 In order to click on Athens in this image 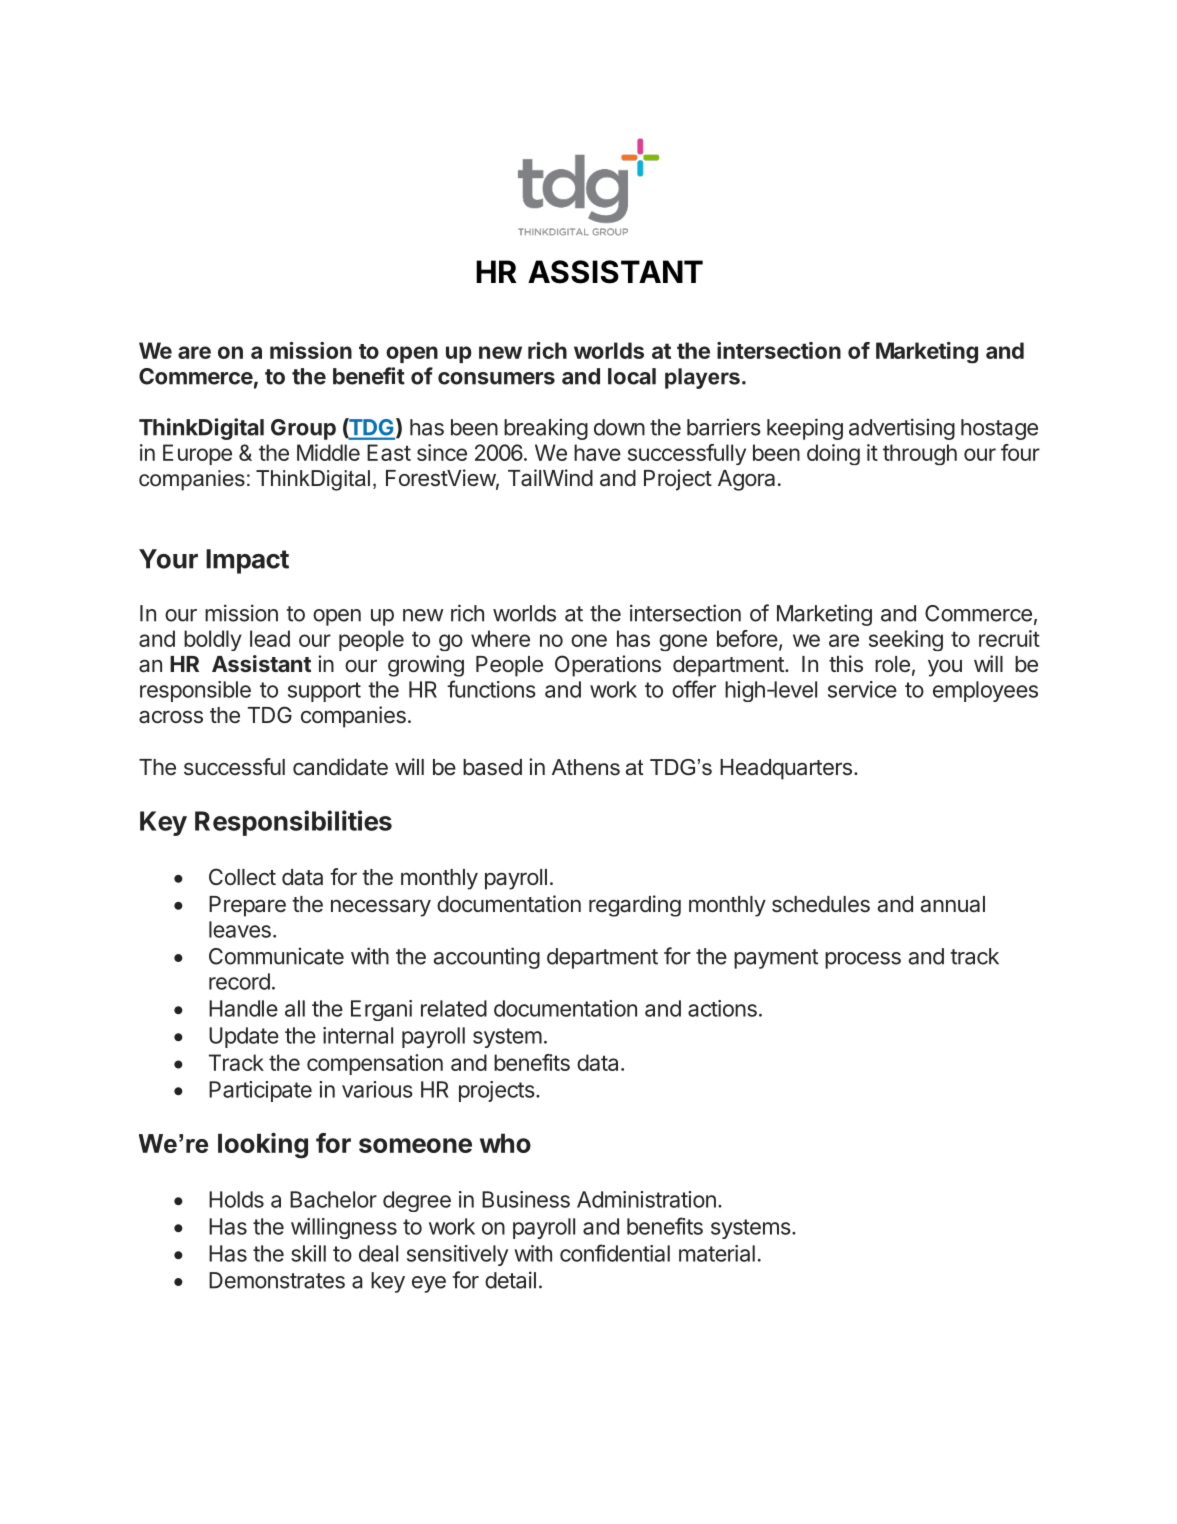, I will do `click(586, 767)`.
